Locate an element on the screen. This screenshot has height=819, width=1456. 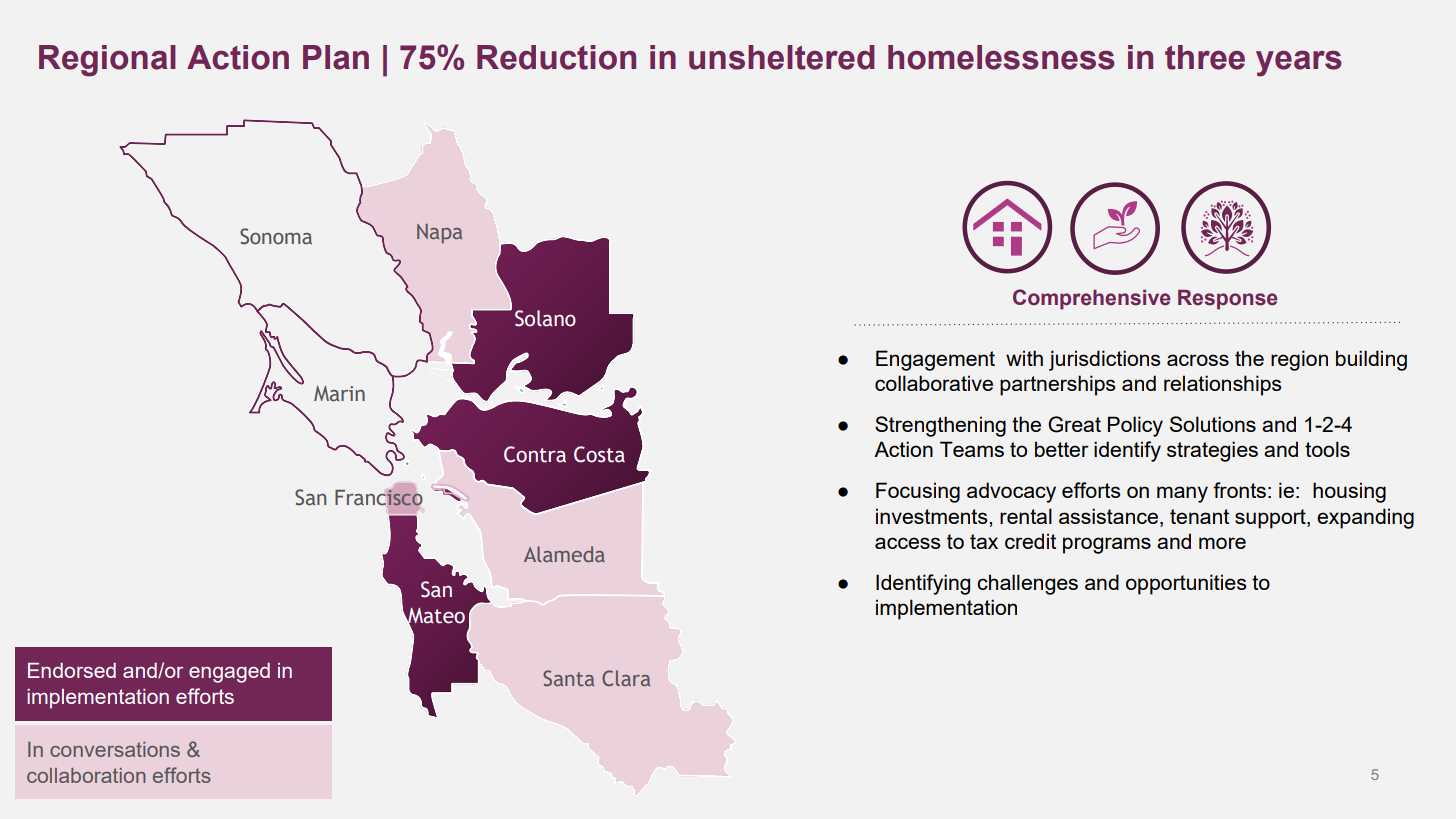
Napa is located at coordinates (439, 233).
